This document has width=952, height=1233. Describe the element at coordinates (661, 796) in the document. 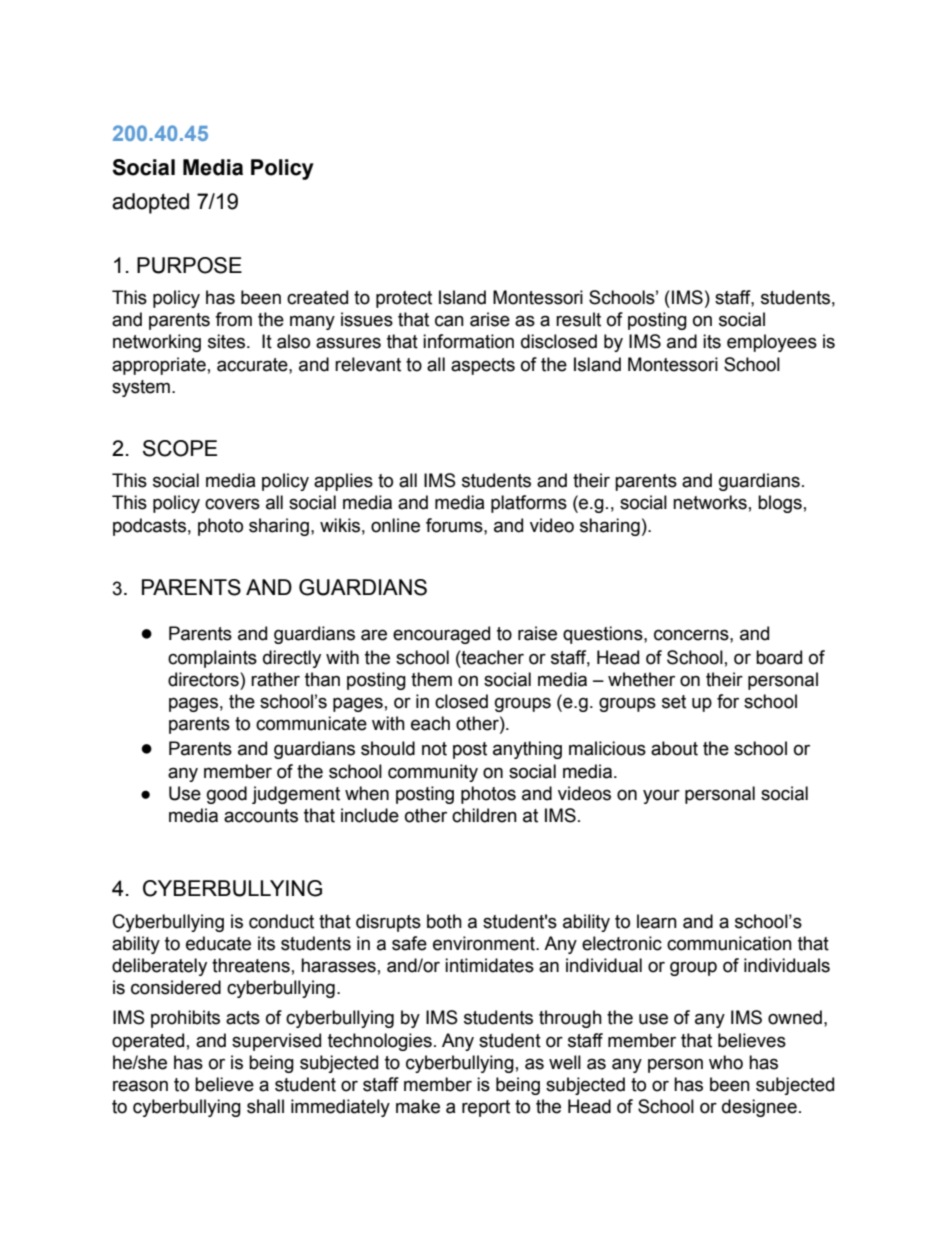

I see `your` at that location.
